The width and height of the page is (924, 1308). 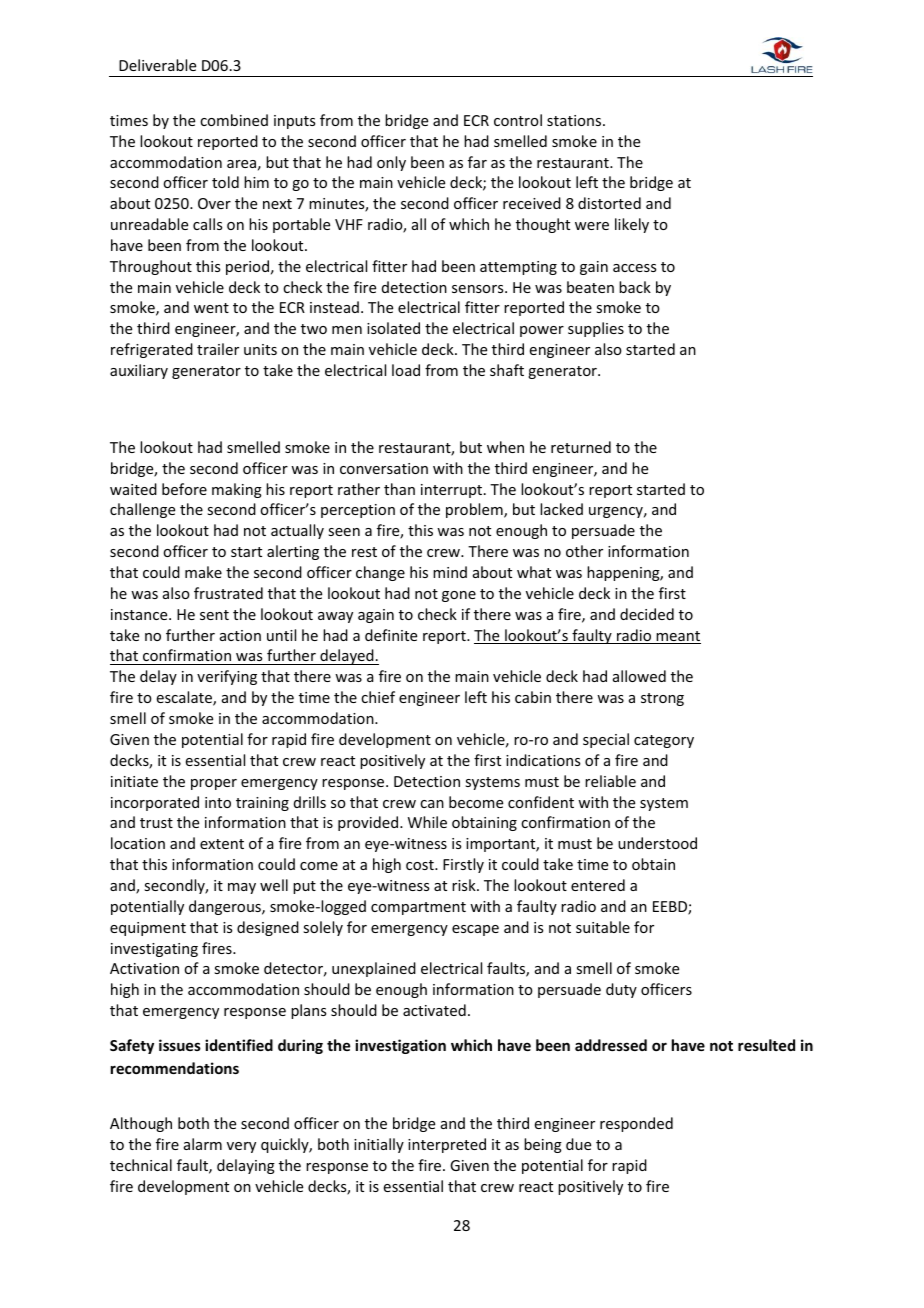 I want to click on can, so click(x=432, y=804).
